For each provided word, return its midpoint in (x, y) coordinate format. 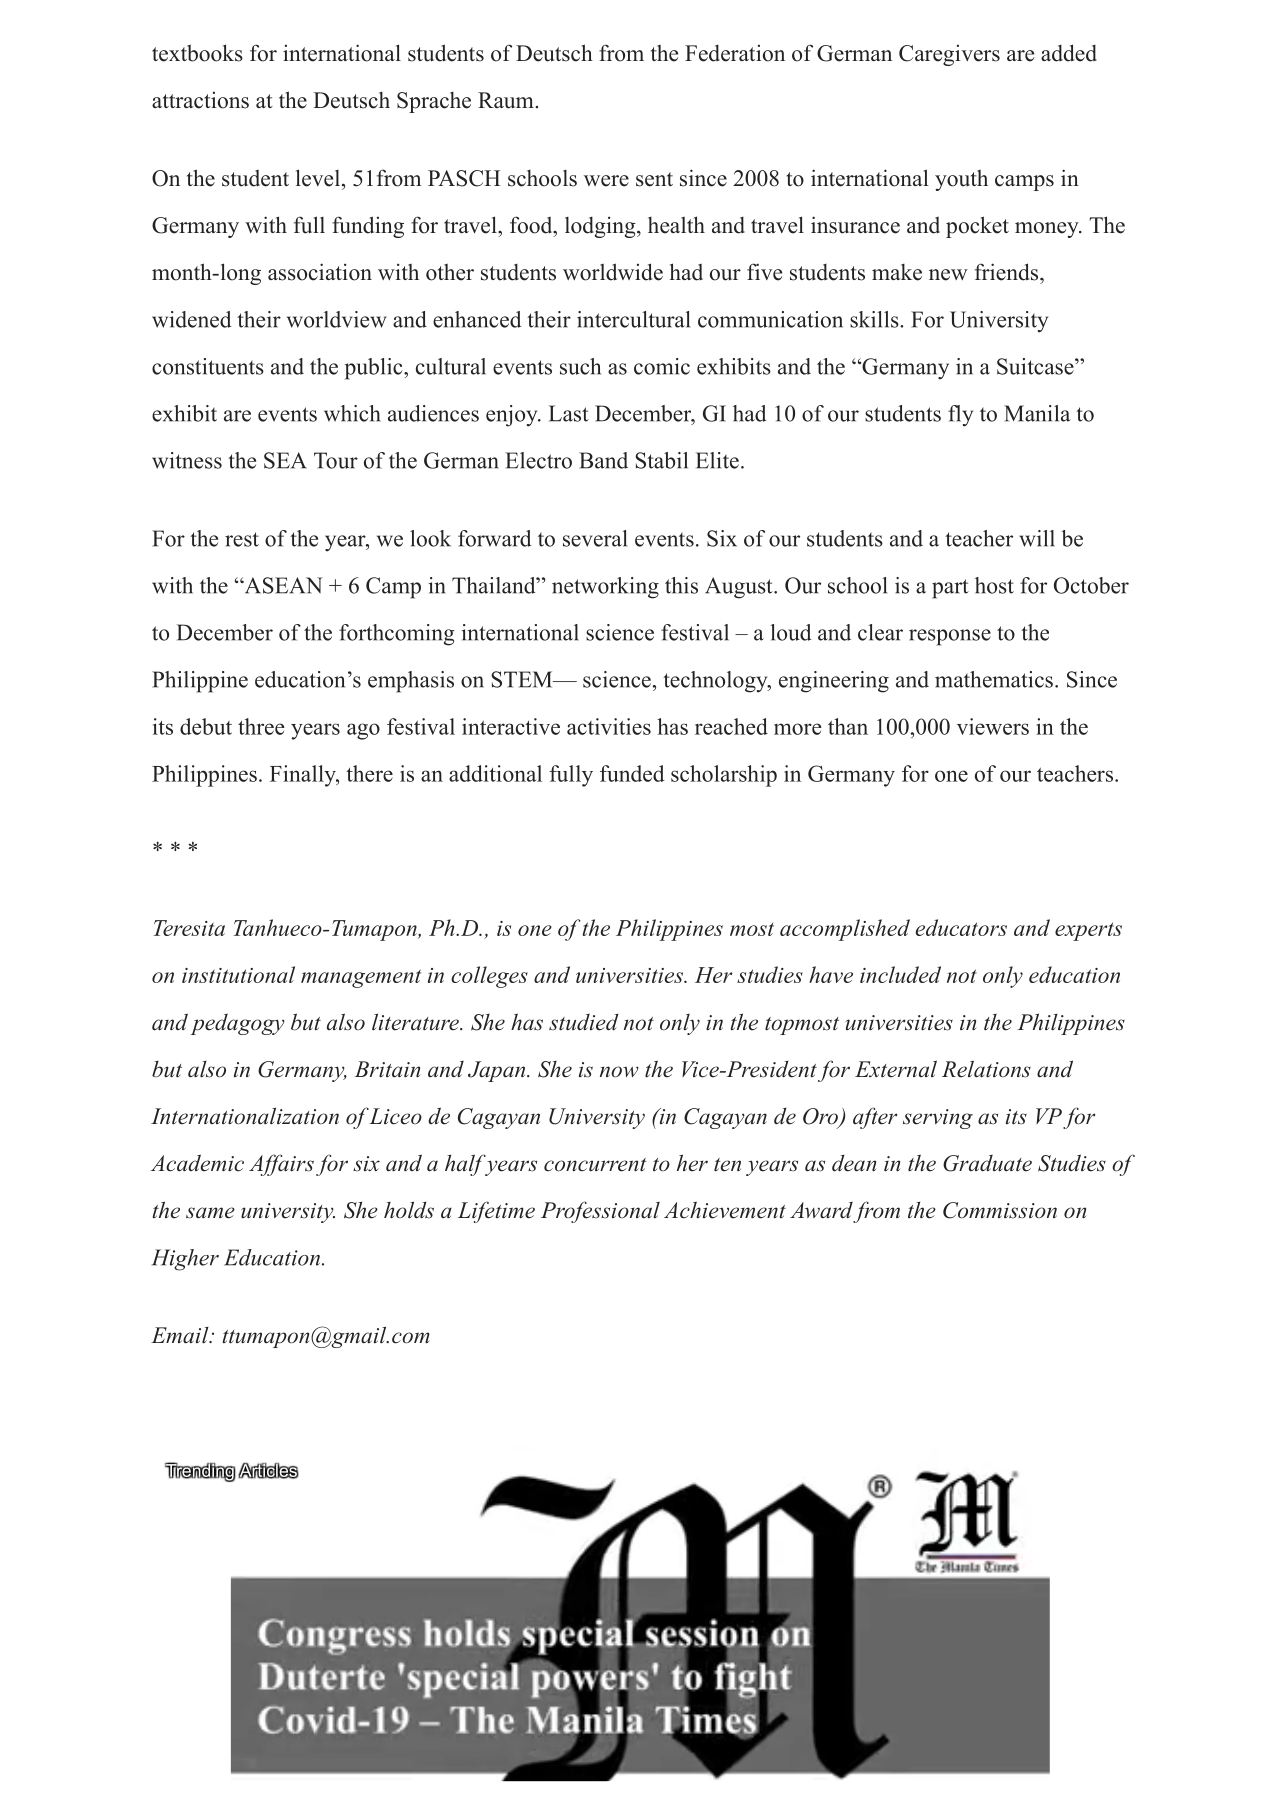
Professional (600, 1212)
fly (960, 416)
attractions (200, 100)
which (352, 413)
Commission (1000, 1210)
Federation (735, 53)
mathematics (994, 679)
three (261, 726)
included (900, 974)
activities (609, 726)
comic (662, 366)
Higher (185, 1260)
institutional (238, 974)
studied (584, 1022)
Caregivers (949, 55)
